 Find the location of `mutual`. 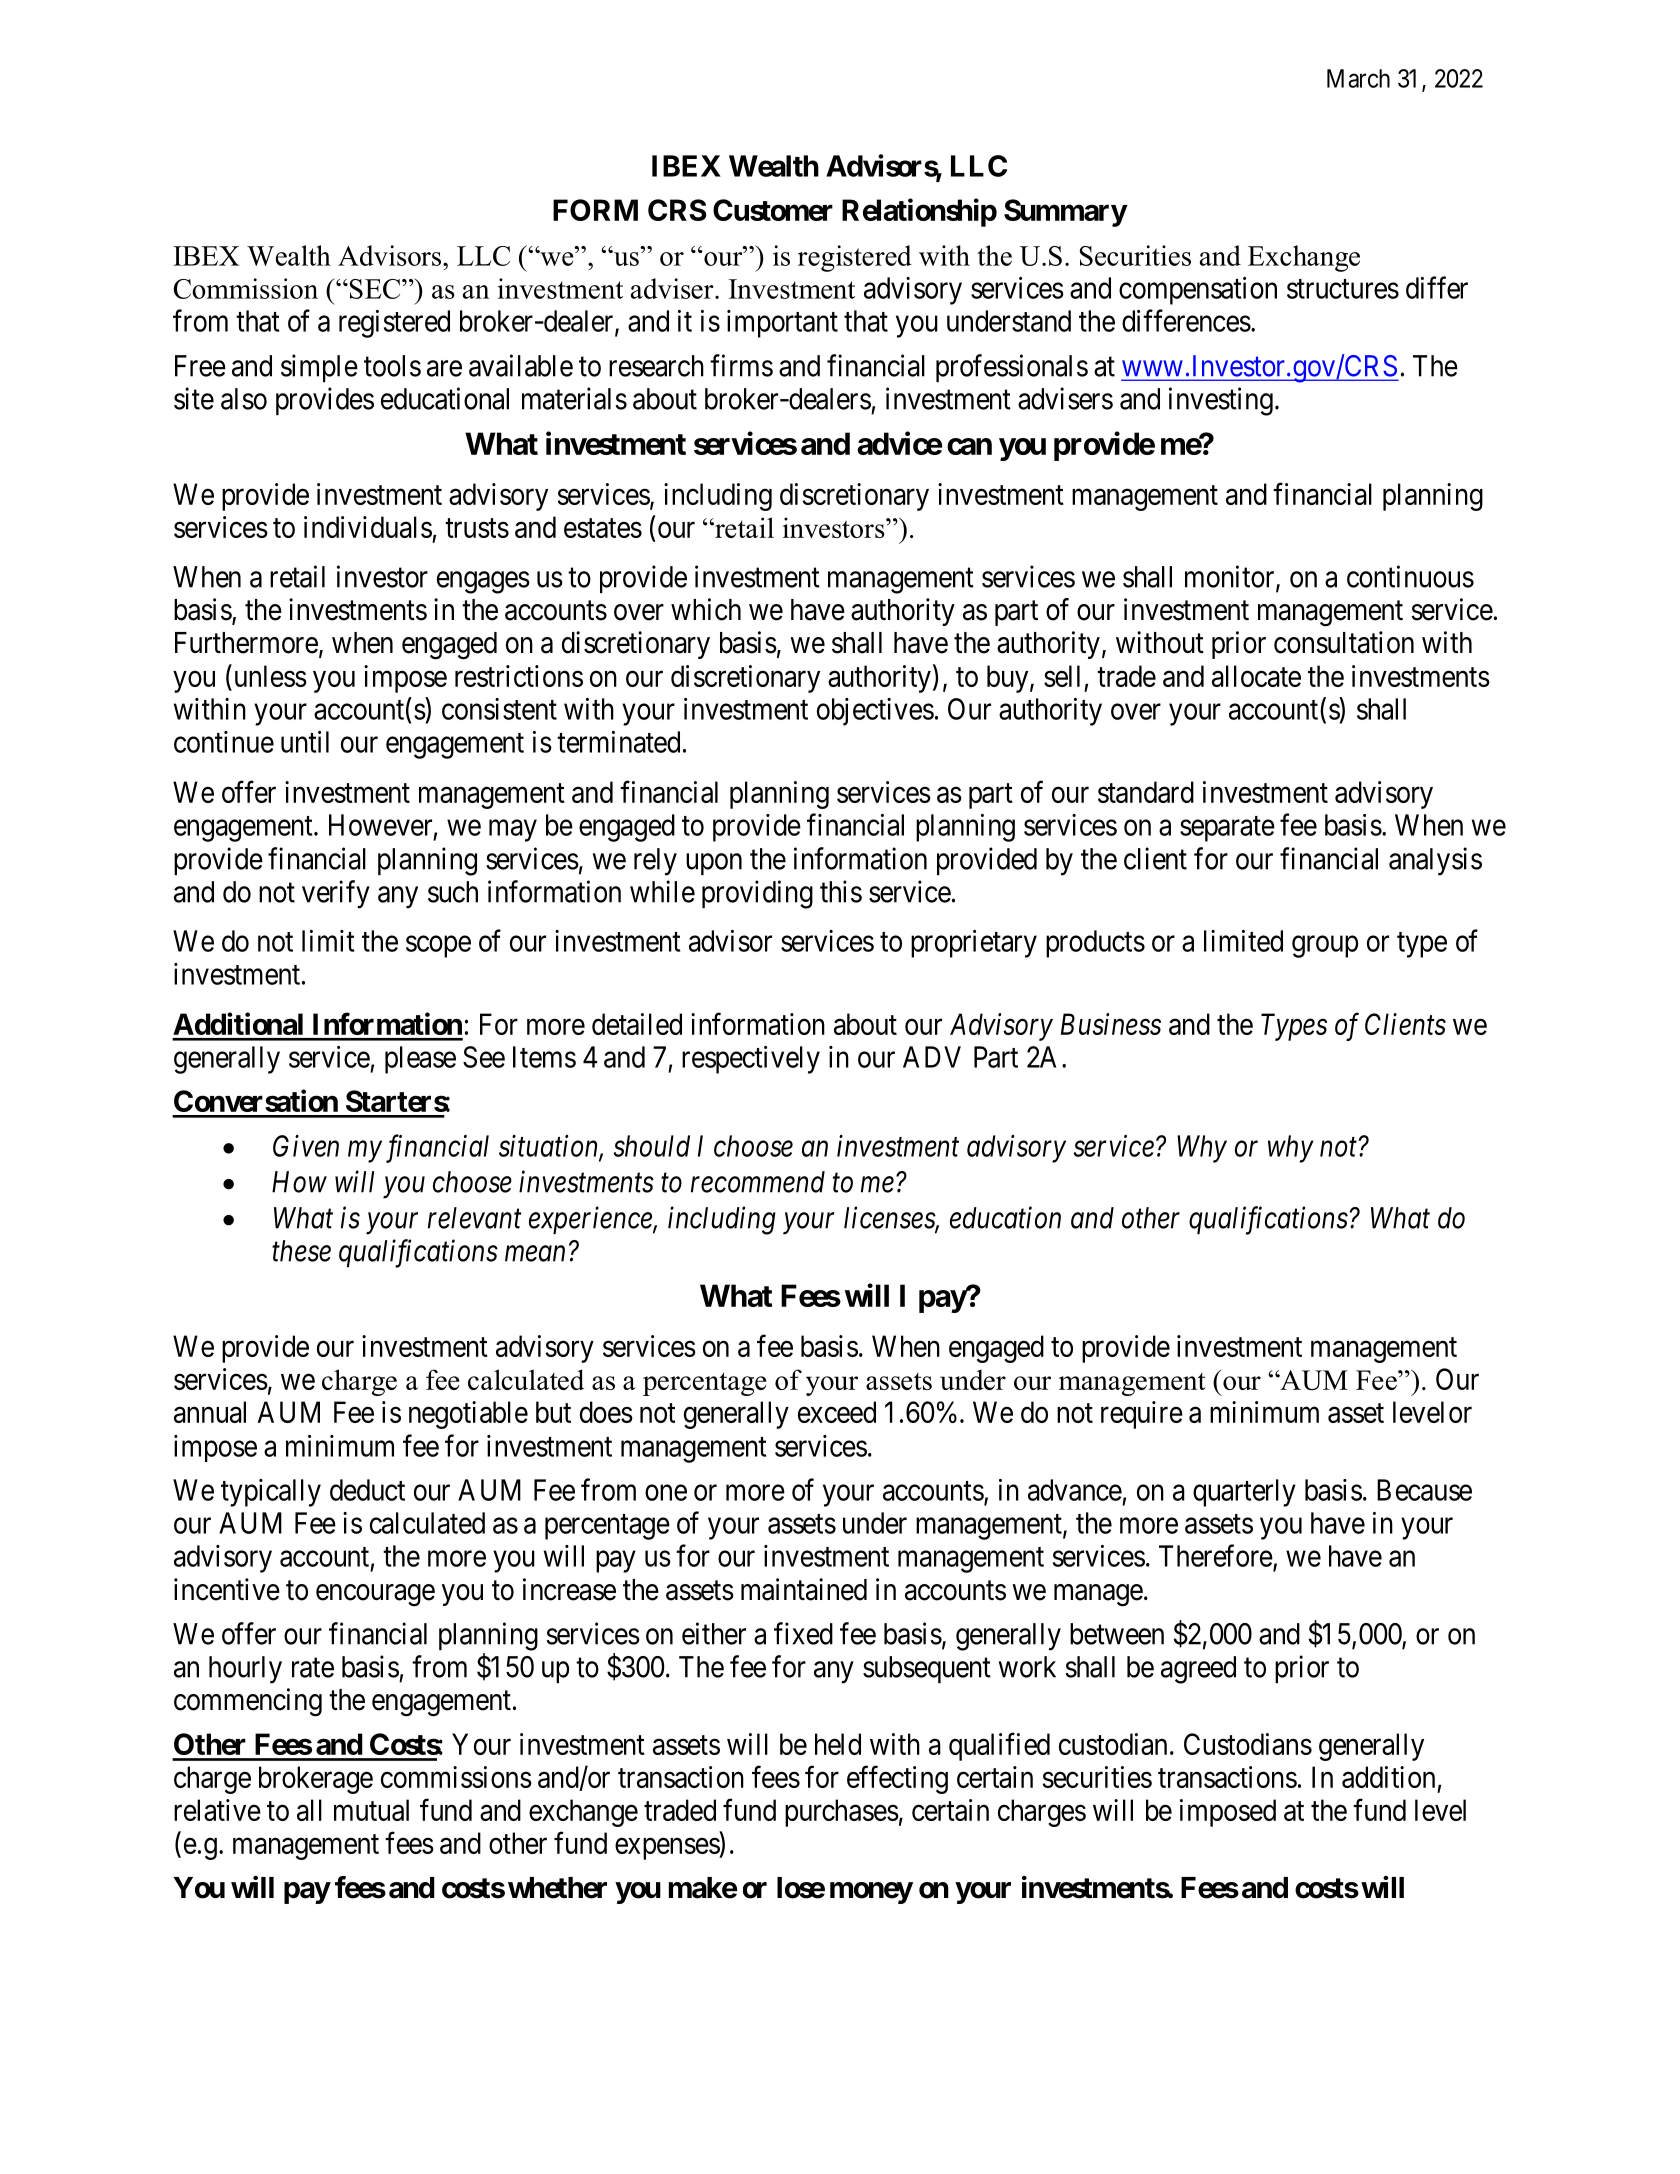

mutual is located at coordinates (371, 1810).
